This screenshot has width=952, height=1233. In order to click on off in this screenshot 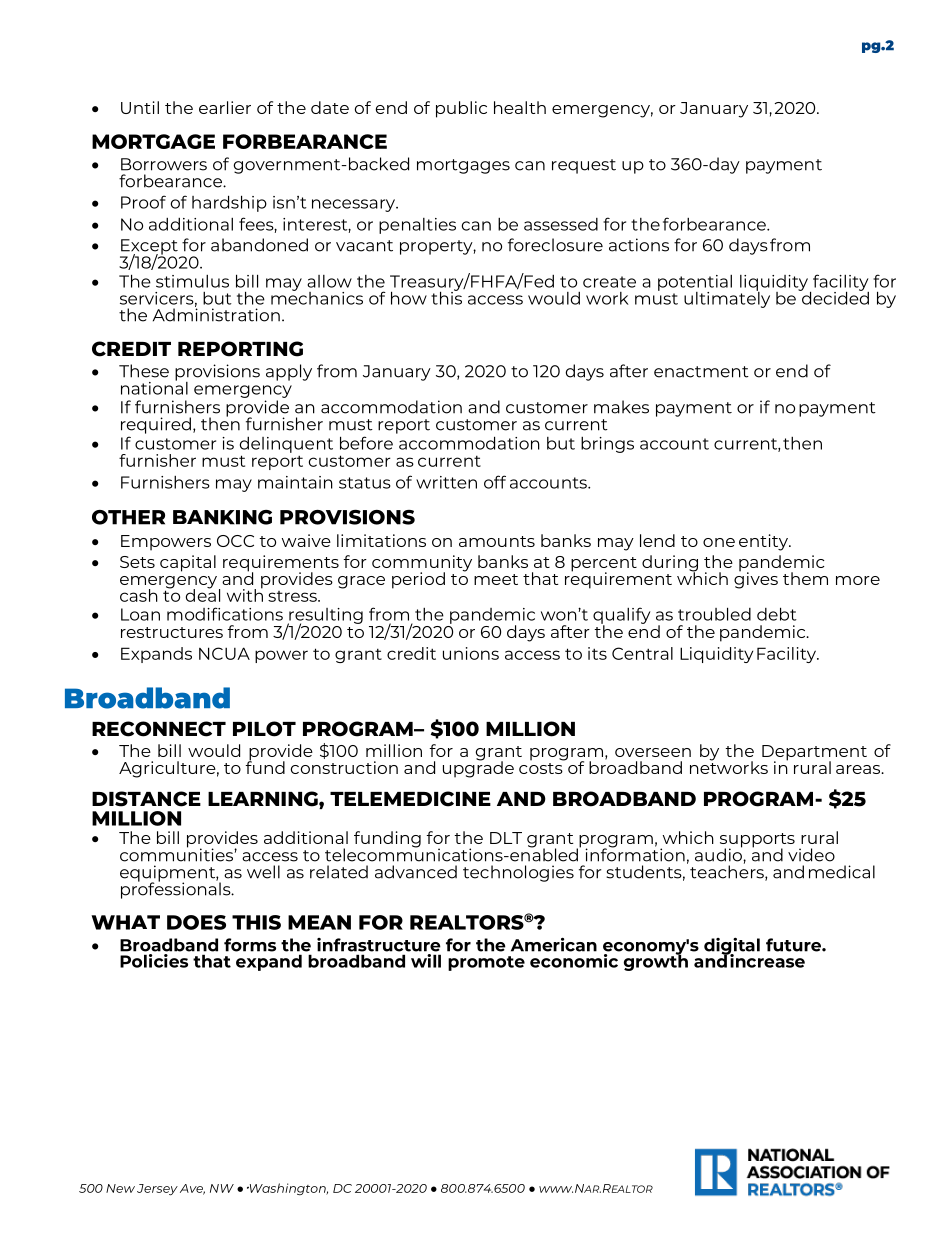, I will do `click(495, 482)`.
